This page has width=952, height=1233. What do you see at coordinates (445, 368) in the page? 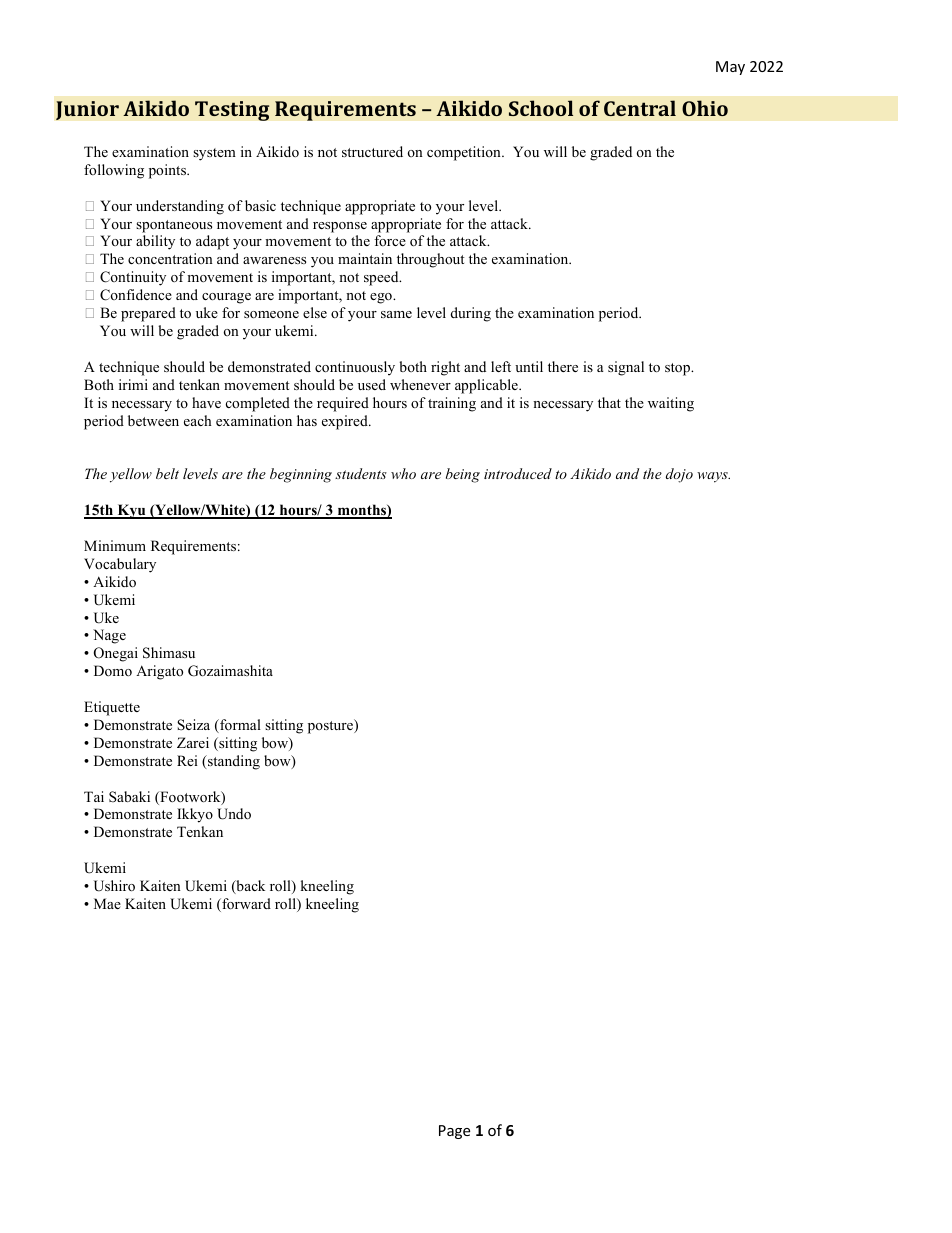
I see `right` at bounding box center [445, 368].
